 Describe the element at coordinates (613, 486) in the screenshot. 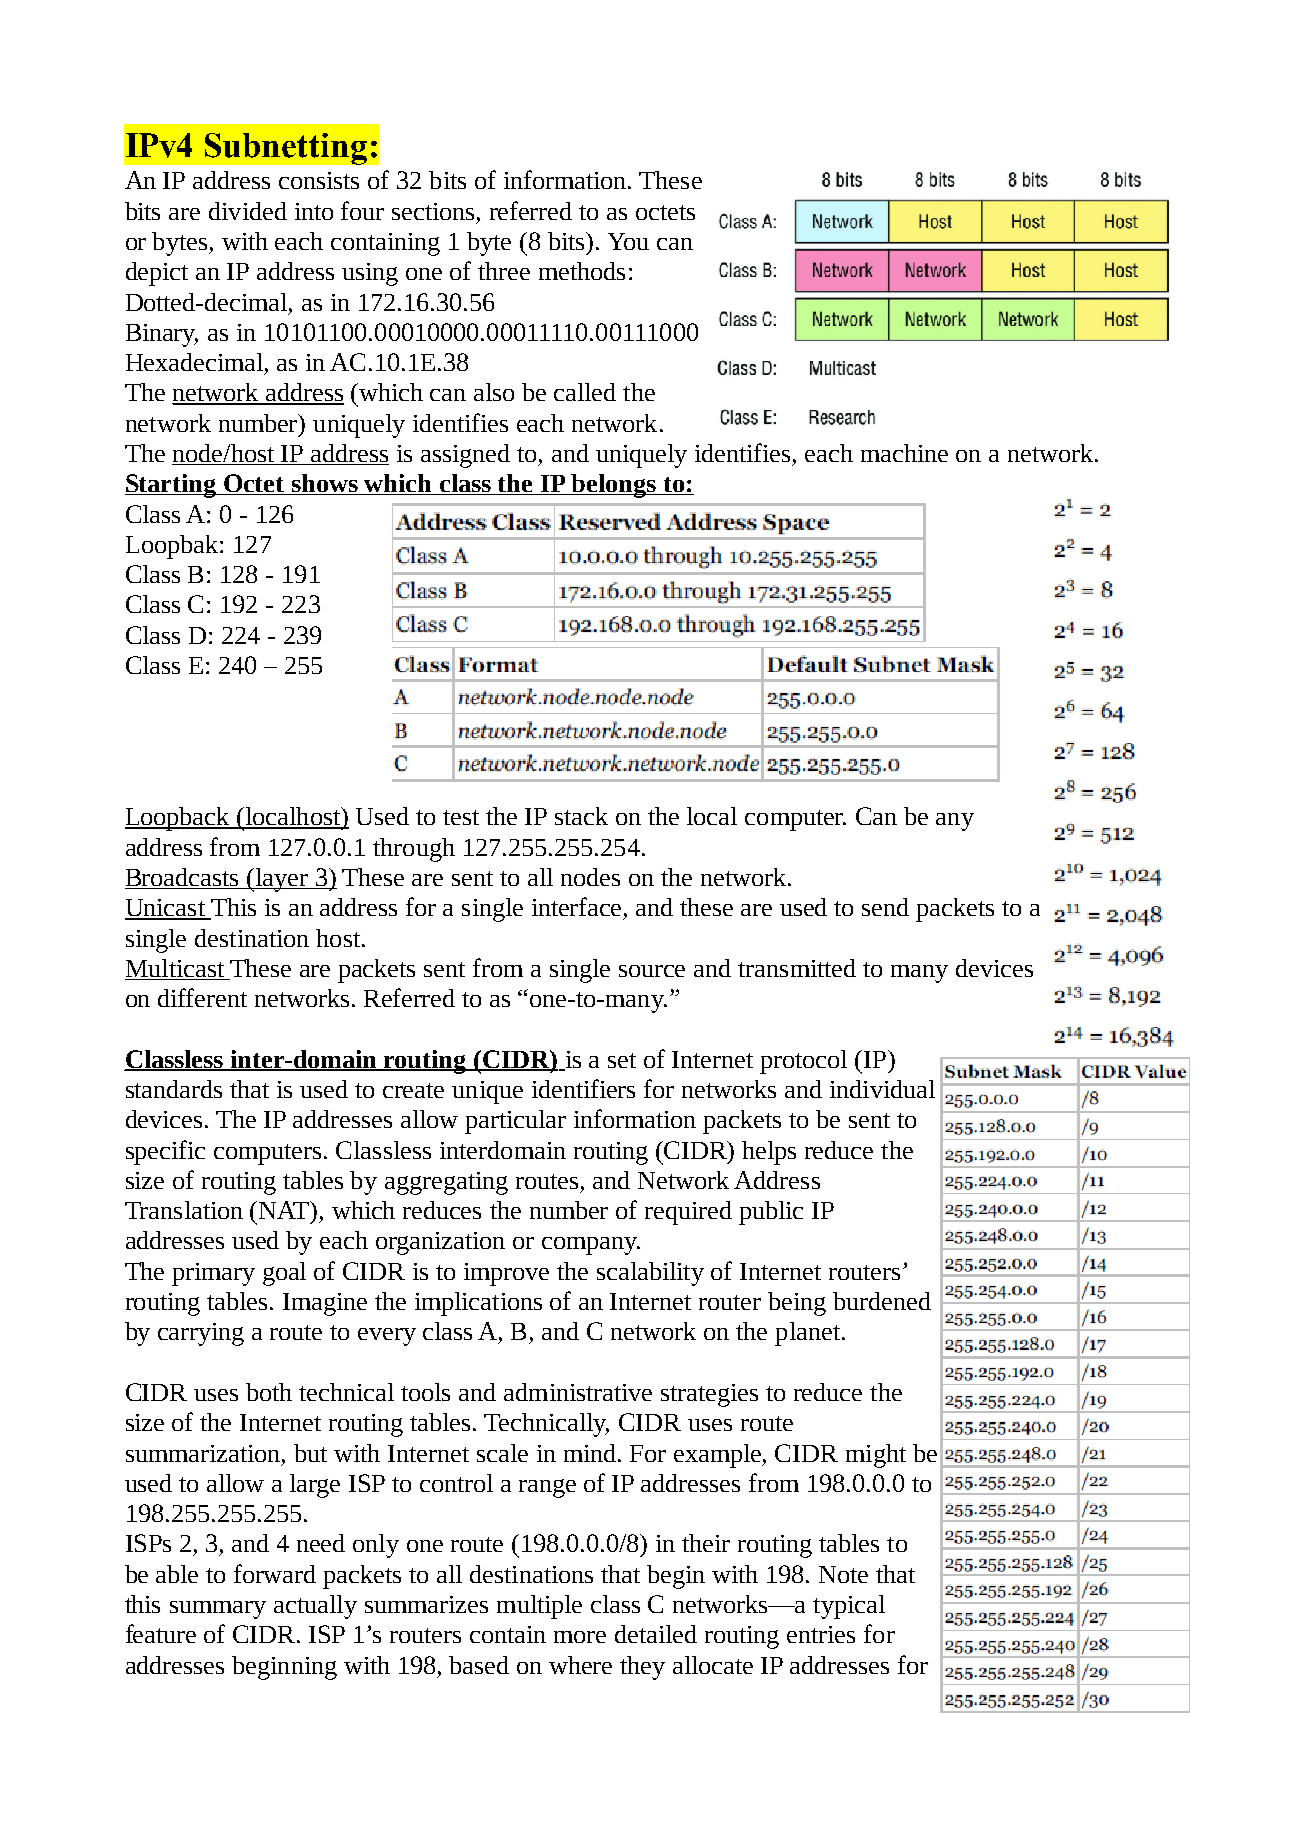

I see `belongs` at that location.
